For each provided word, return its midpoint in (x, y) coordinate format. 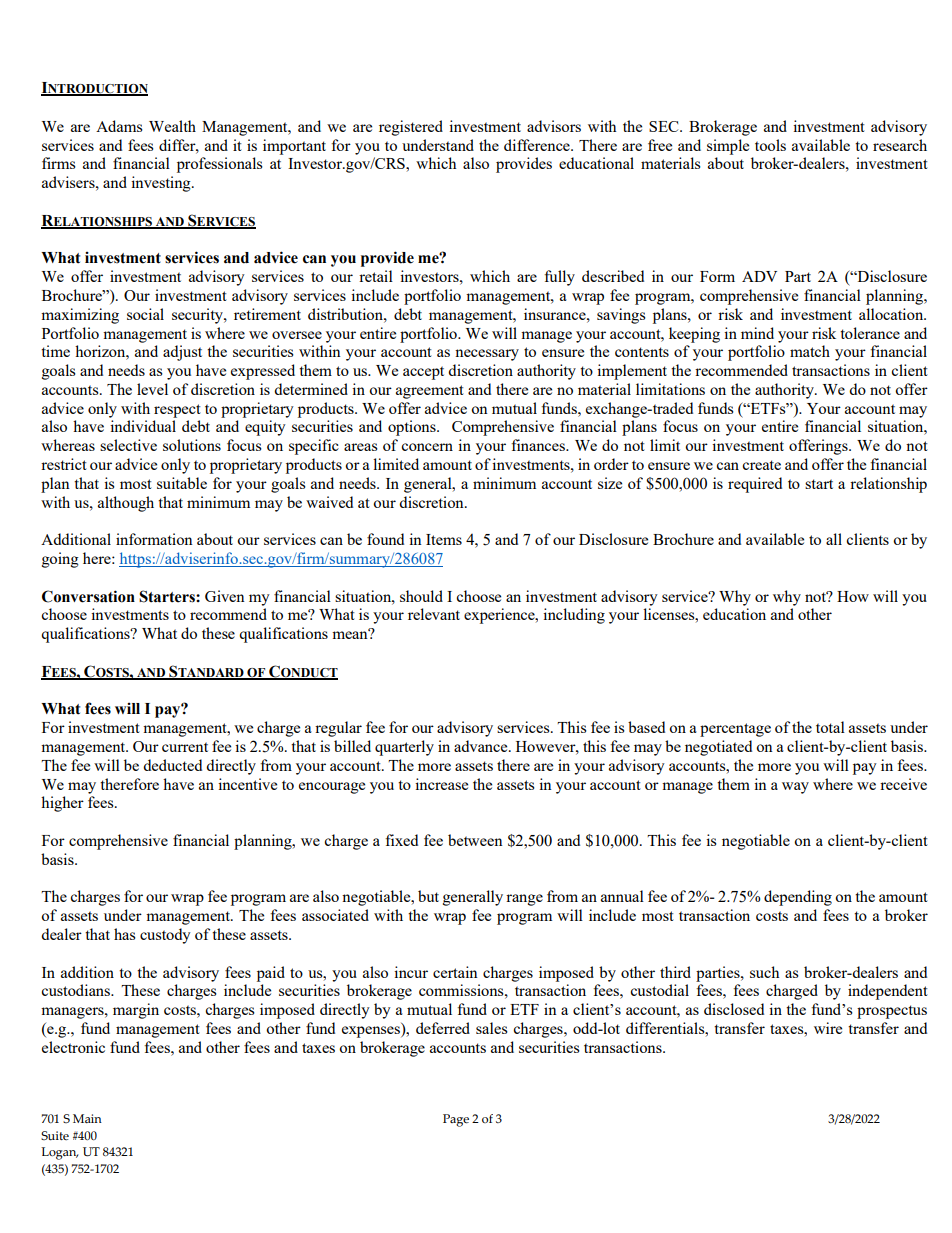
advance (482, 746)
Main (87, 1118)
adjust (182, 353)
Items (444, 539)
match (810, 351)
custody (165, 936)
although (126, 504)
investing (162, 184)
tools (770, 145)
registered (411, 128)
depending (798, 898)
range (524, 900)
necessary (487, 355)
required (755, 485)
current (185, 747)
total (830, 727)
